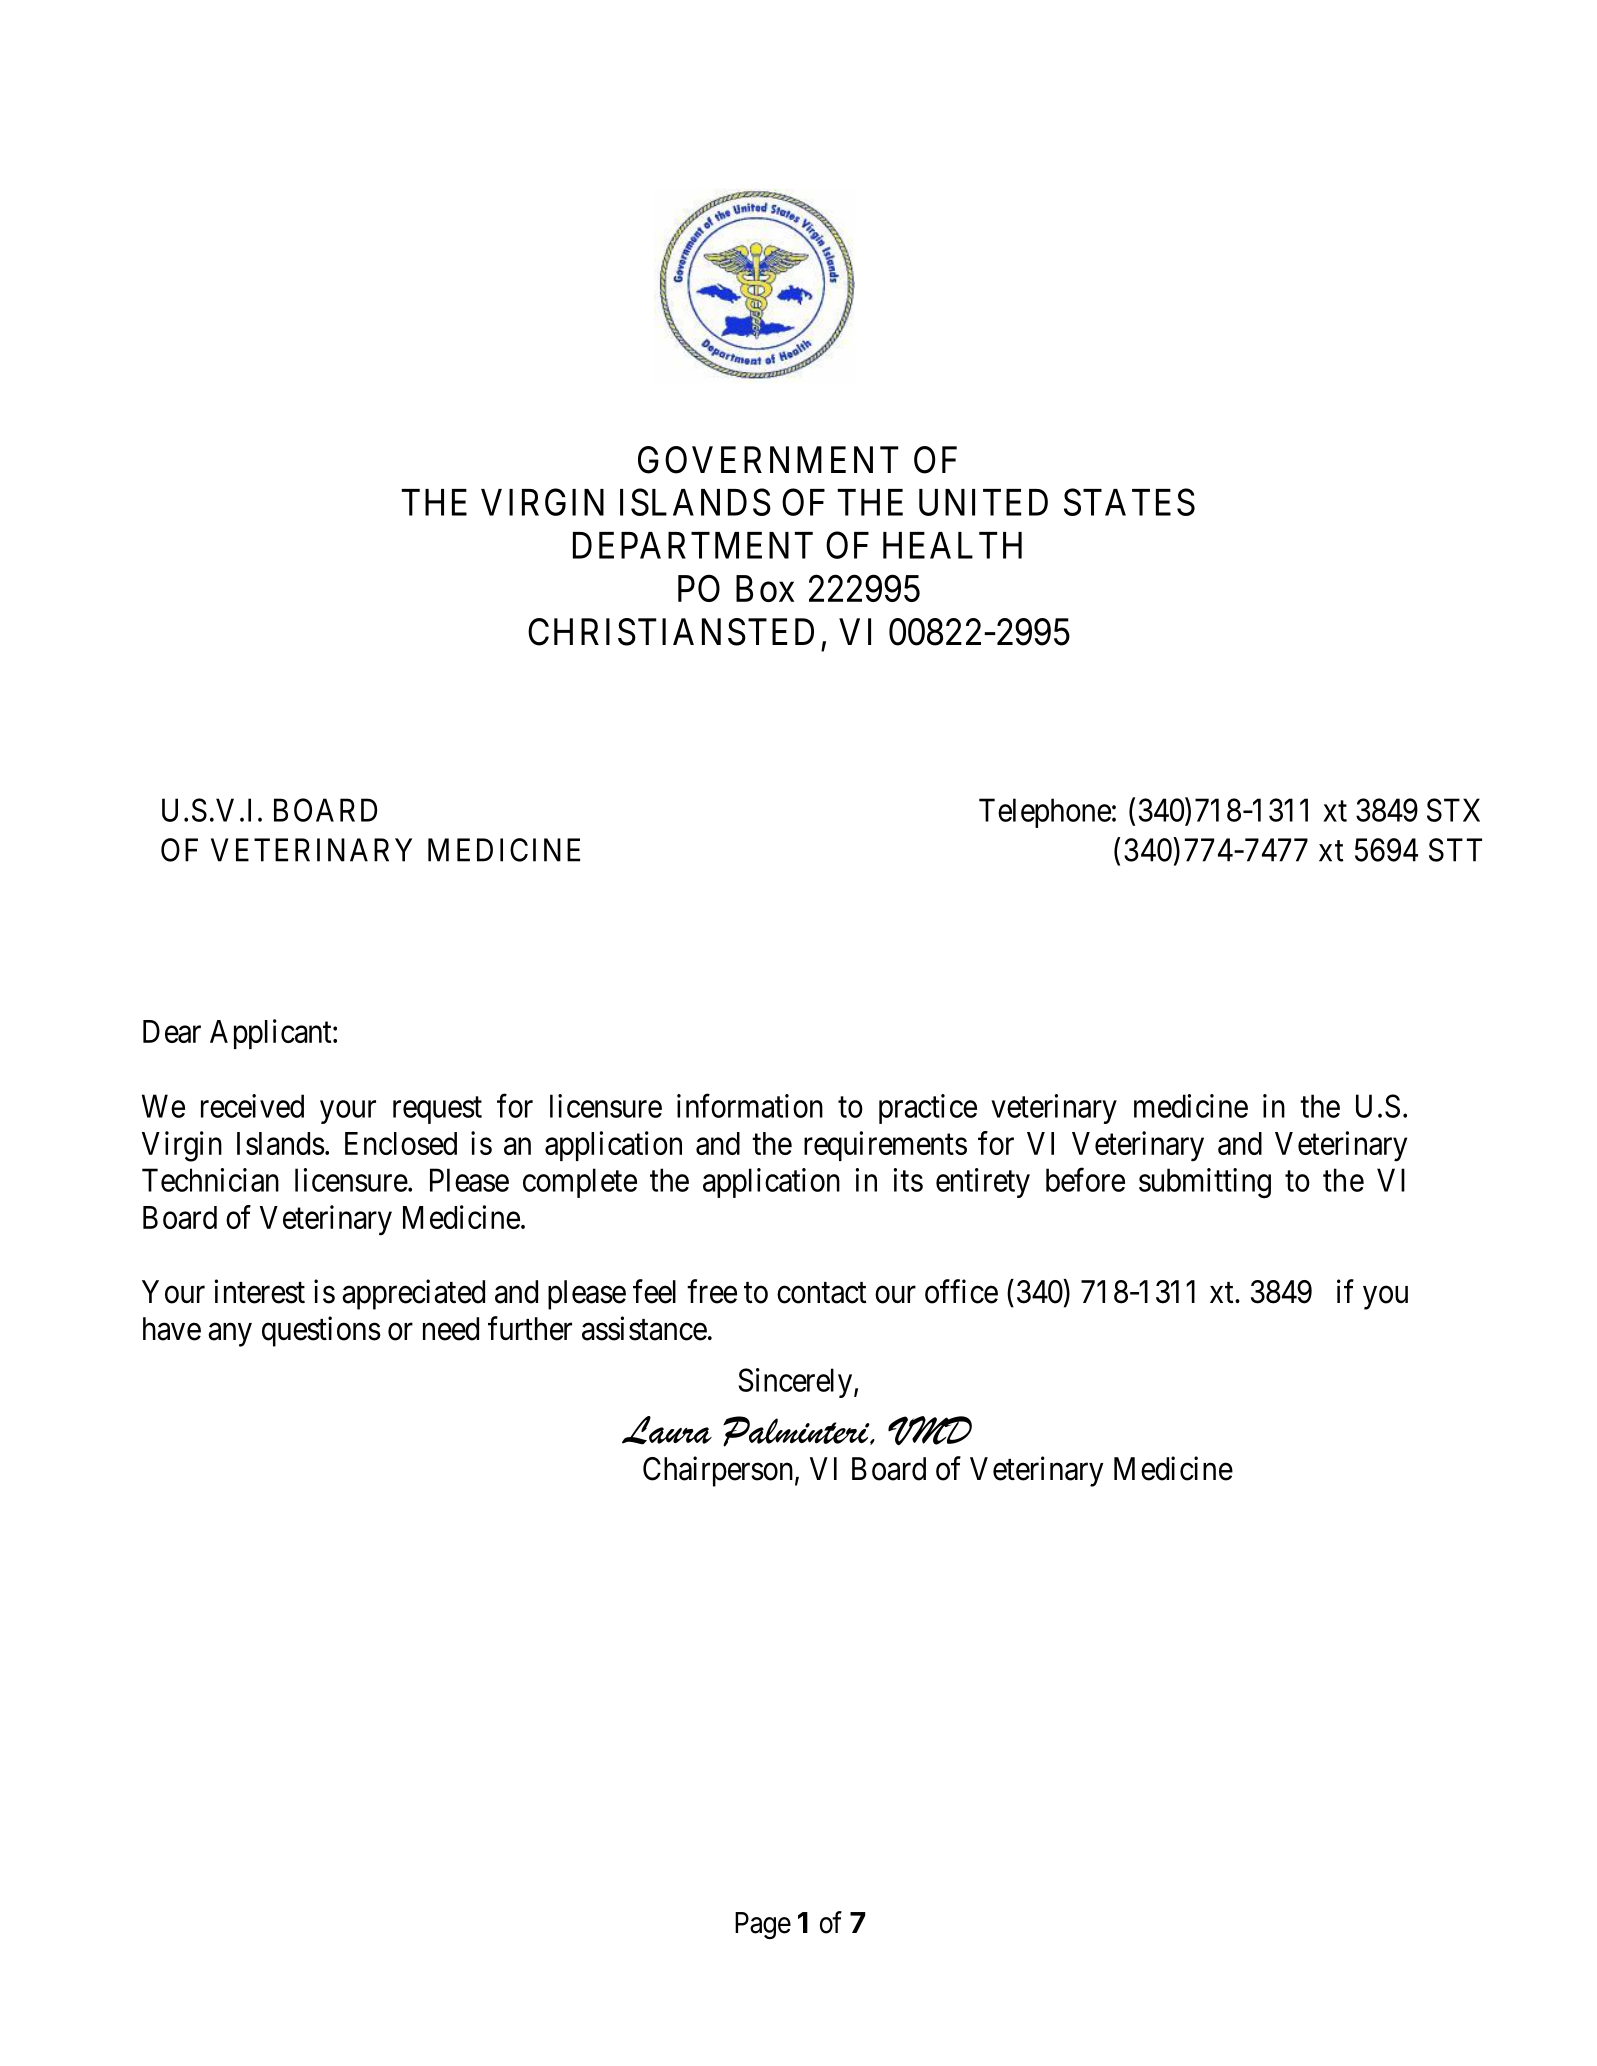  Describe the element at coordinates (230, 1335) in the screenshot. I see `any` at that location.
